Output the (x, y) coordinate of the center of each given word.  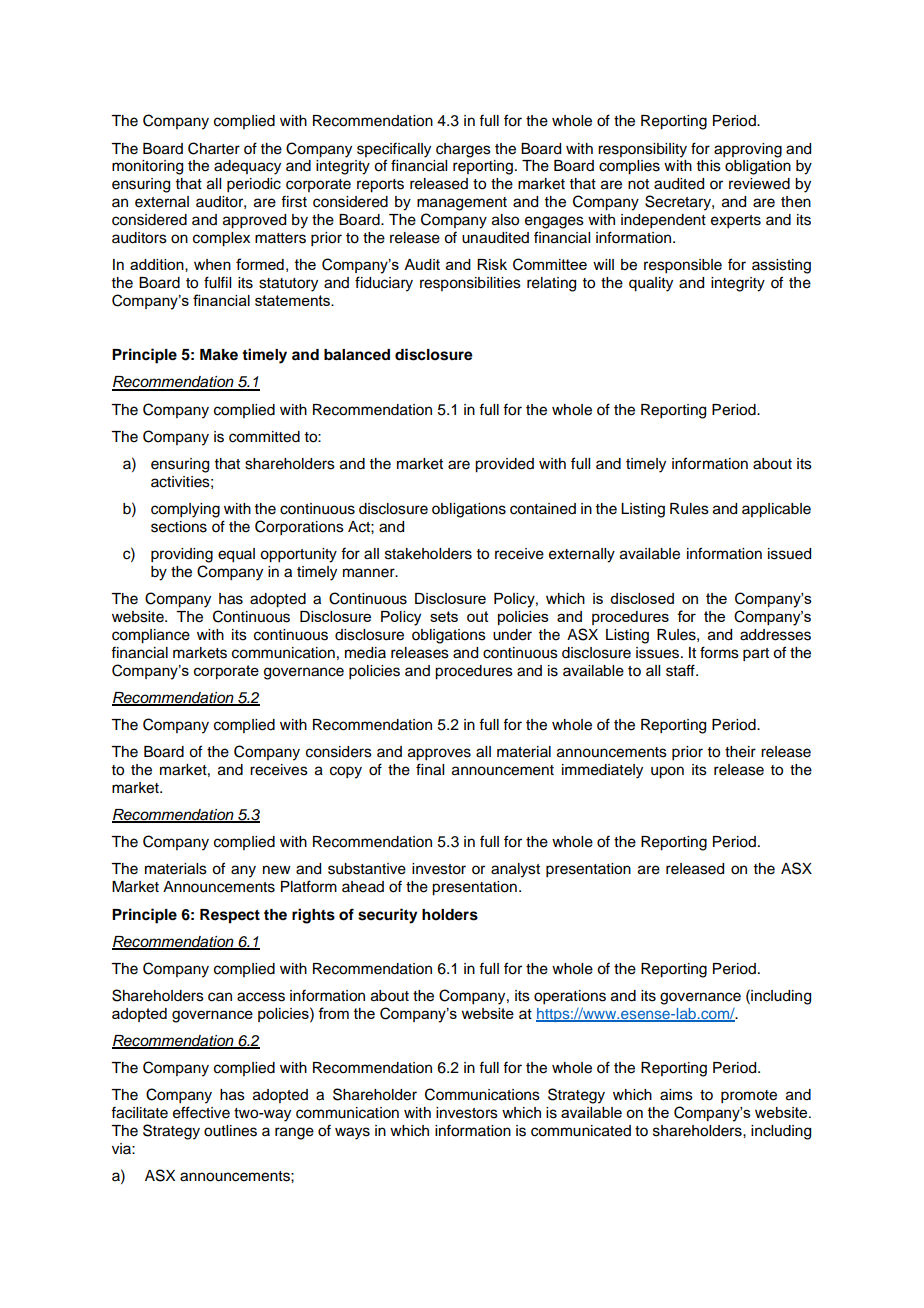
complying (185, 510)
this (709, 166)
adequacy (247, 167)
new (277, 870)
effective (201, 1112)
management (462, 204)
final (430, 769)
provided (504, 465)
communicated (581, 1131)
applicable (776, 510)
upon (667, 772)
